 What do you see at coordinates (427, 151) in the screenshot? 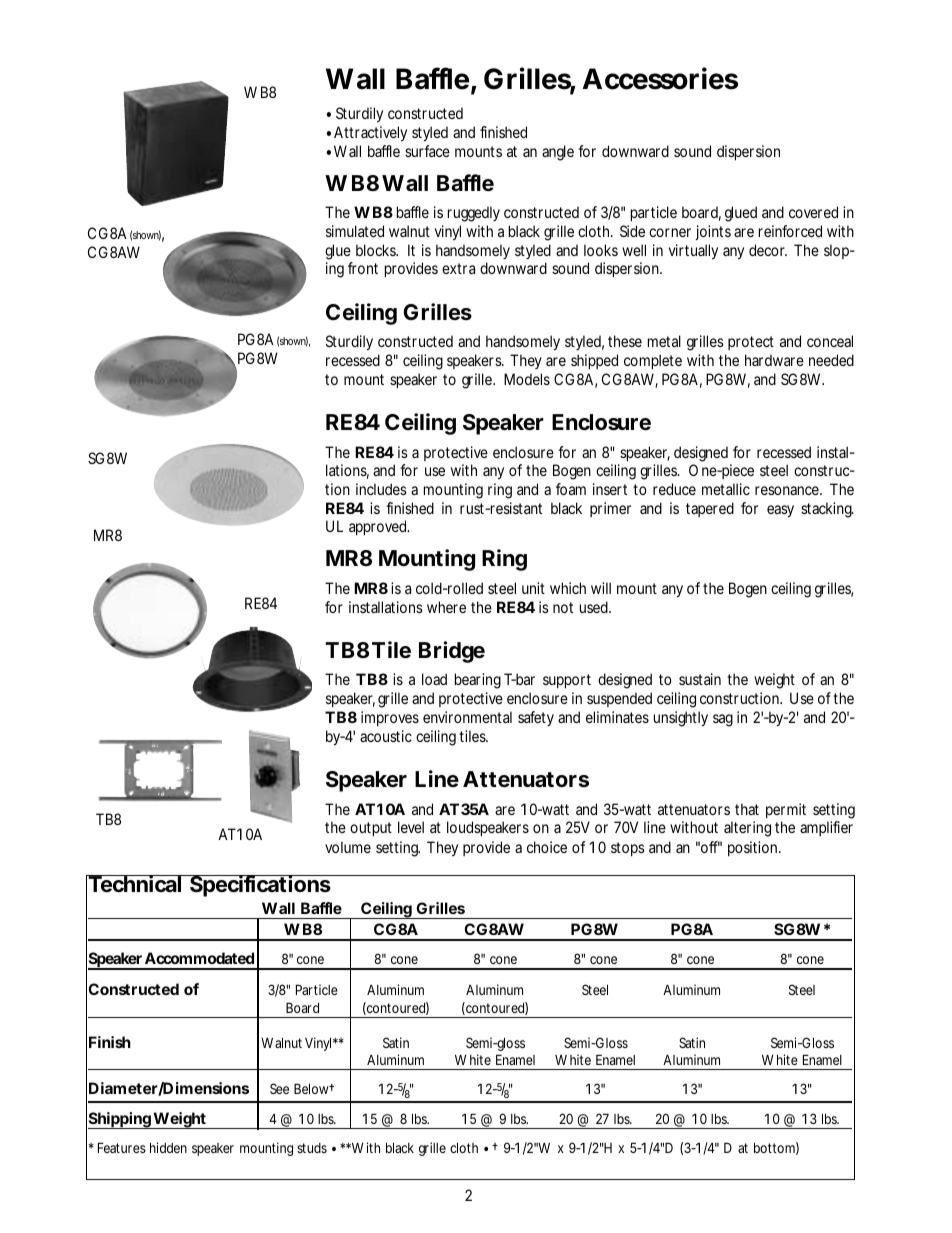
I see `surface` at bounding box center [427, 151].
